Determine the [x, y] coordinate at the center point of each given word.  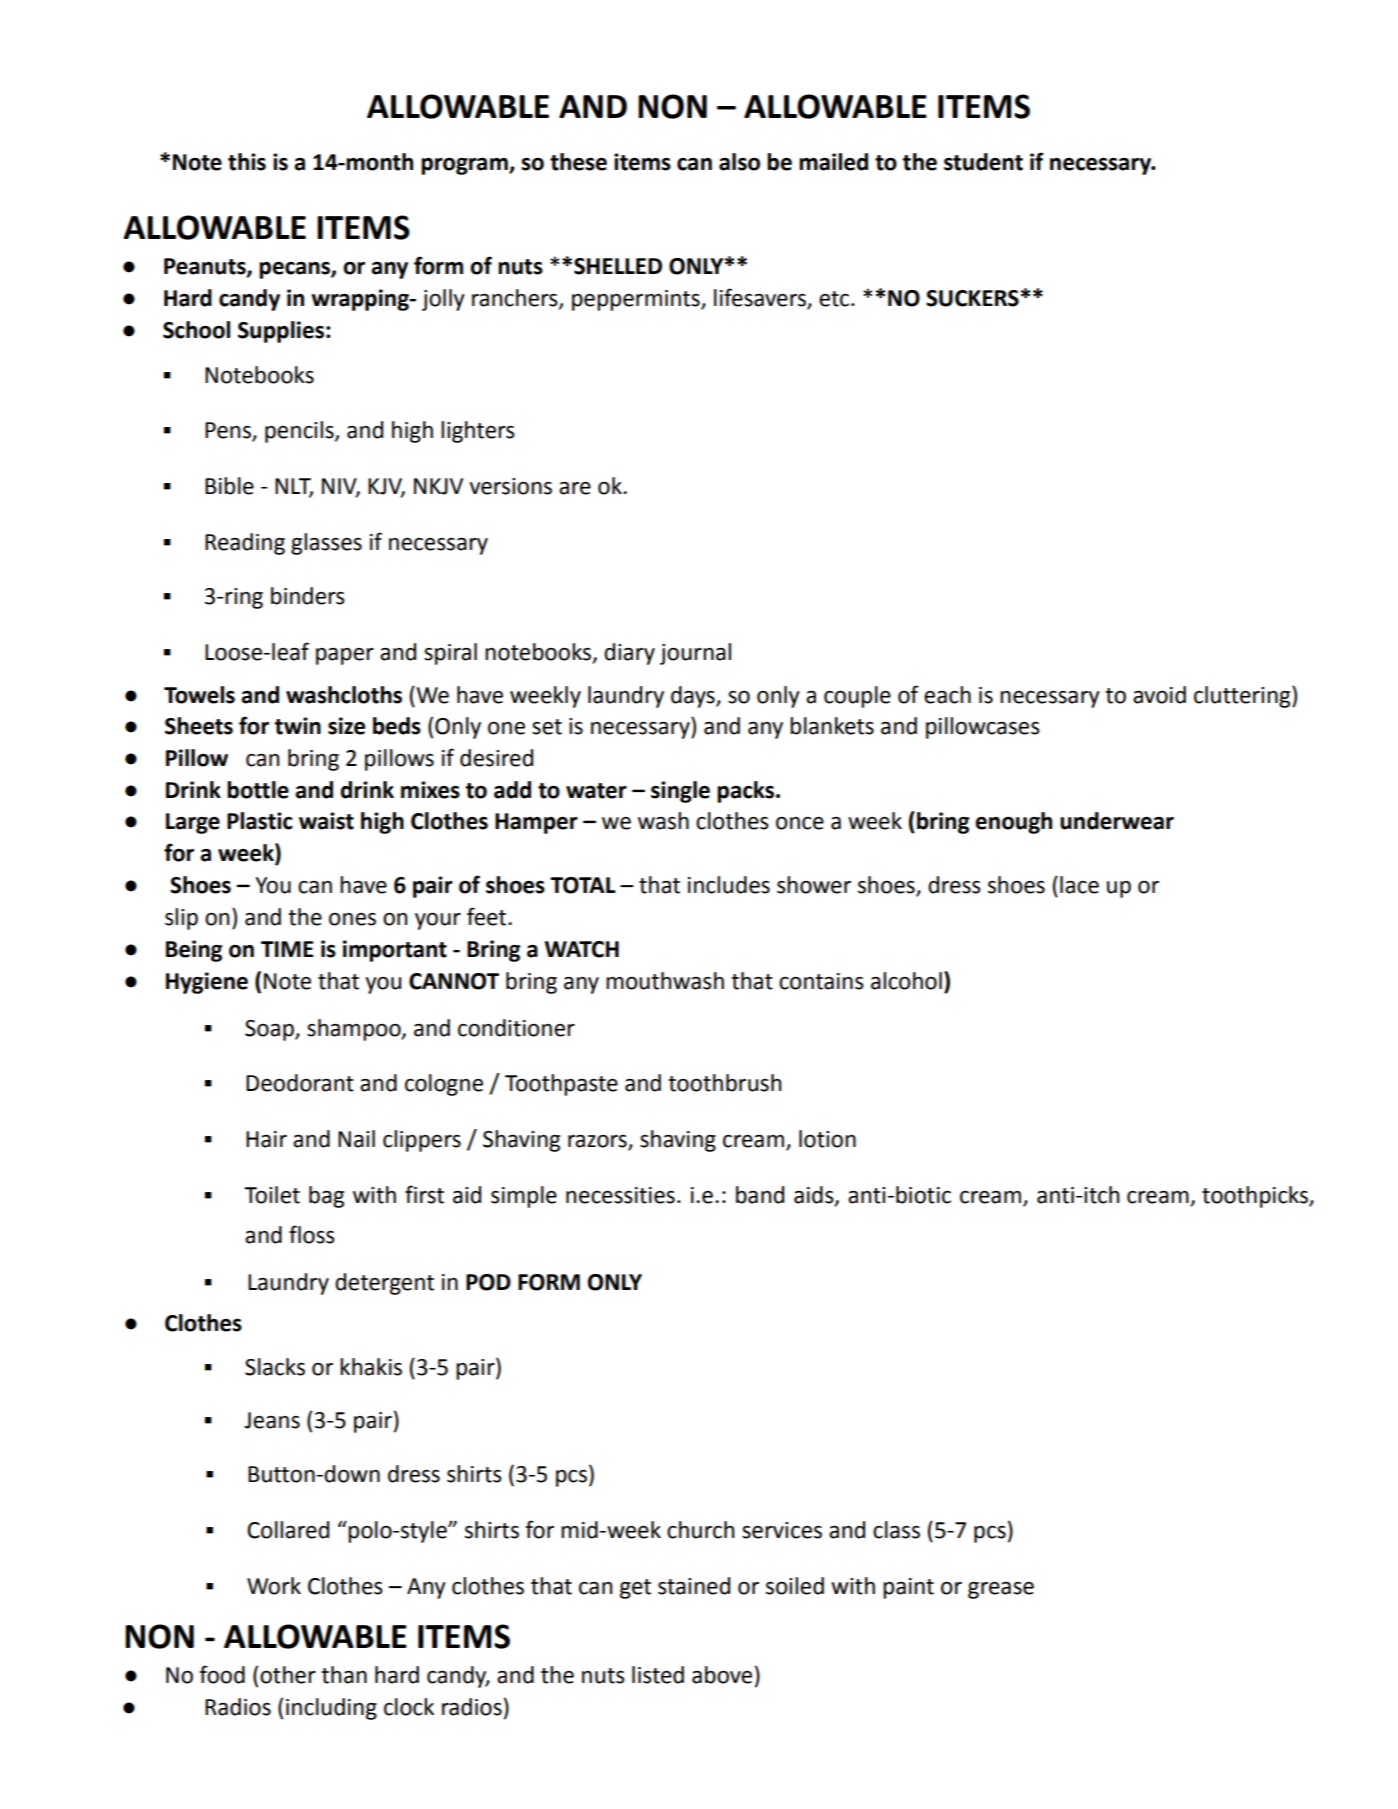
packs [747, 792]
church [700, 1530]
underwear [1117, 821]
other [288, 1675]
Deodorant [300, 1083]
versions [510, 486]
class [896, 1530]
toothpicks [1256, 1197]
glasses [326, 544]
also [739, 162]
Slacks [275, 1367]
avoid [1159, 695]
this [247, 162]
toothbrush [724, 1083]
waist [326, 821]
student [983, 162]
